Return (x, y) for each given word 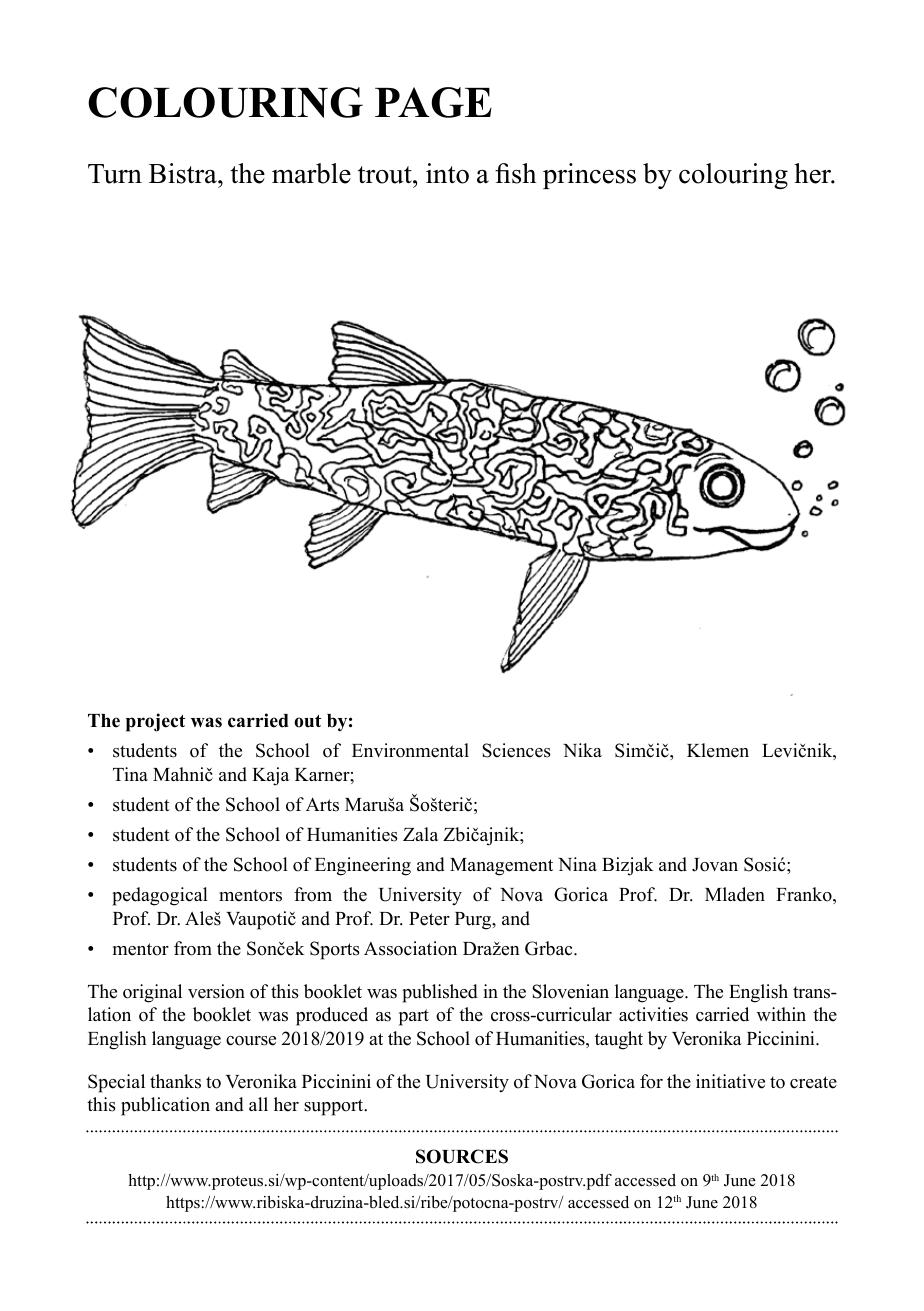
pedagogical (160, 896)
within (781, 1014)
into (447, 173)
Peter (429, 919)
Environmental (410, 750)
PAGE (433, 102)
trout (386, 175)
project (155, 722)
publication (165, 1106)
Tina (130, 774)
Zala (420, 834)
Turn (115, 174)
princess (589, 176)
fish (516, 173)
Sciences (516, 750)
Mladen (735, 894)
